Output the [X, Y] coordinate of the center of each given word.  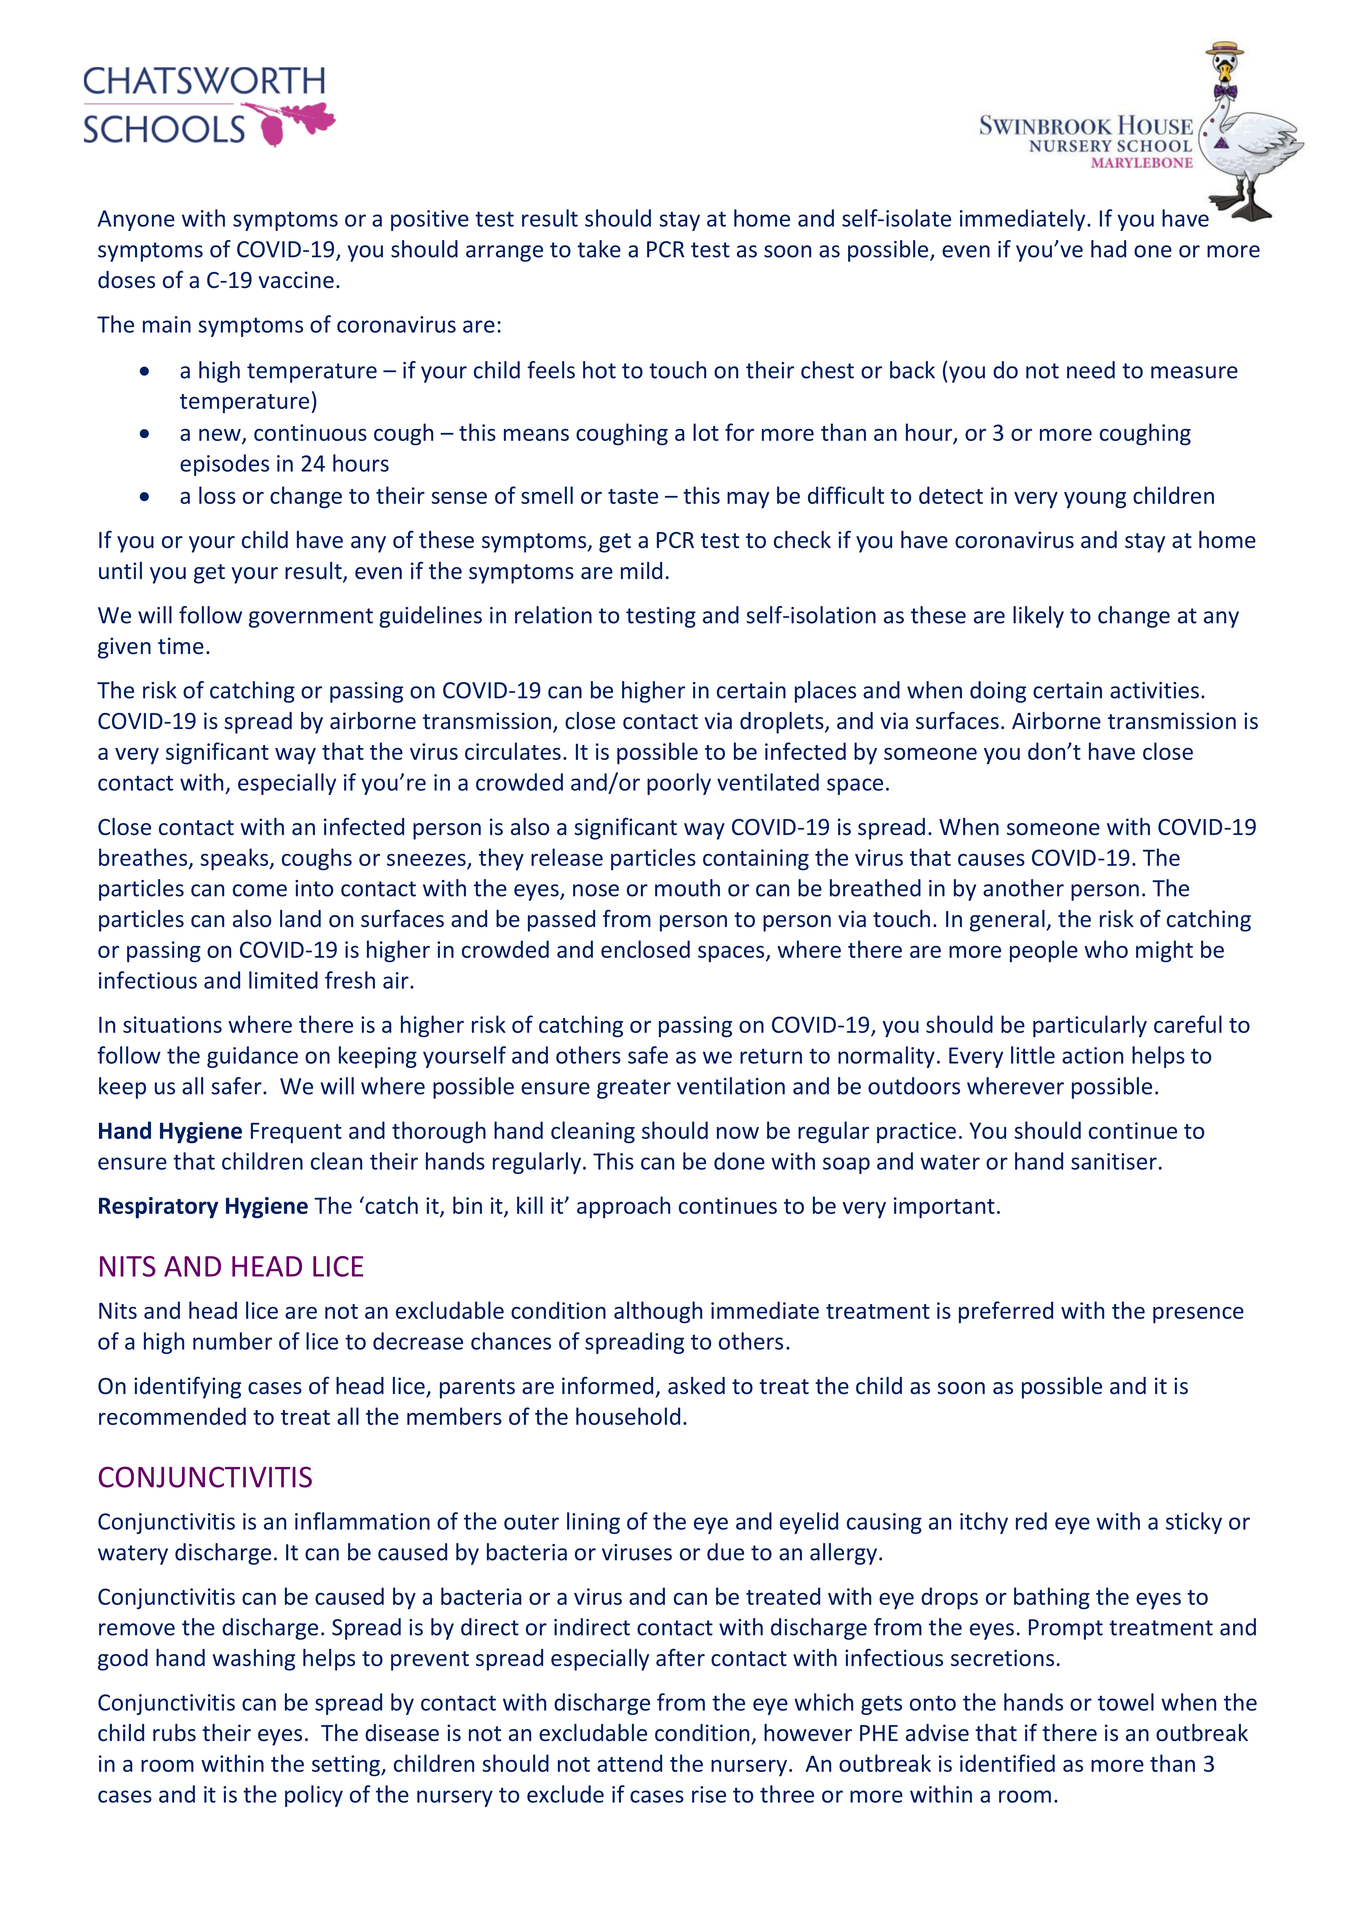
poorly [679, 784]
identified [1007, 1763]
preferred [1006, 1312]
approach [623, 1207]
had [1108, 249]
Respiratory [158, 1208]
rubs [174, 1732]
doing [998, 692]
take [599, 249]
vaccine [296, 280]
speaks [235, 859]
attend [629, 1763]
